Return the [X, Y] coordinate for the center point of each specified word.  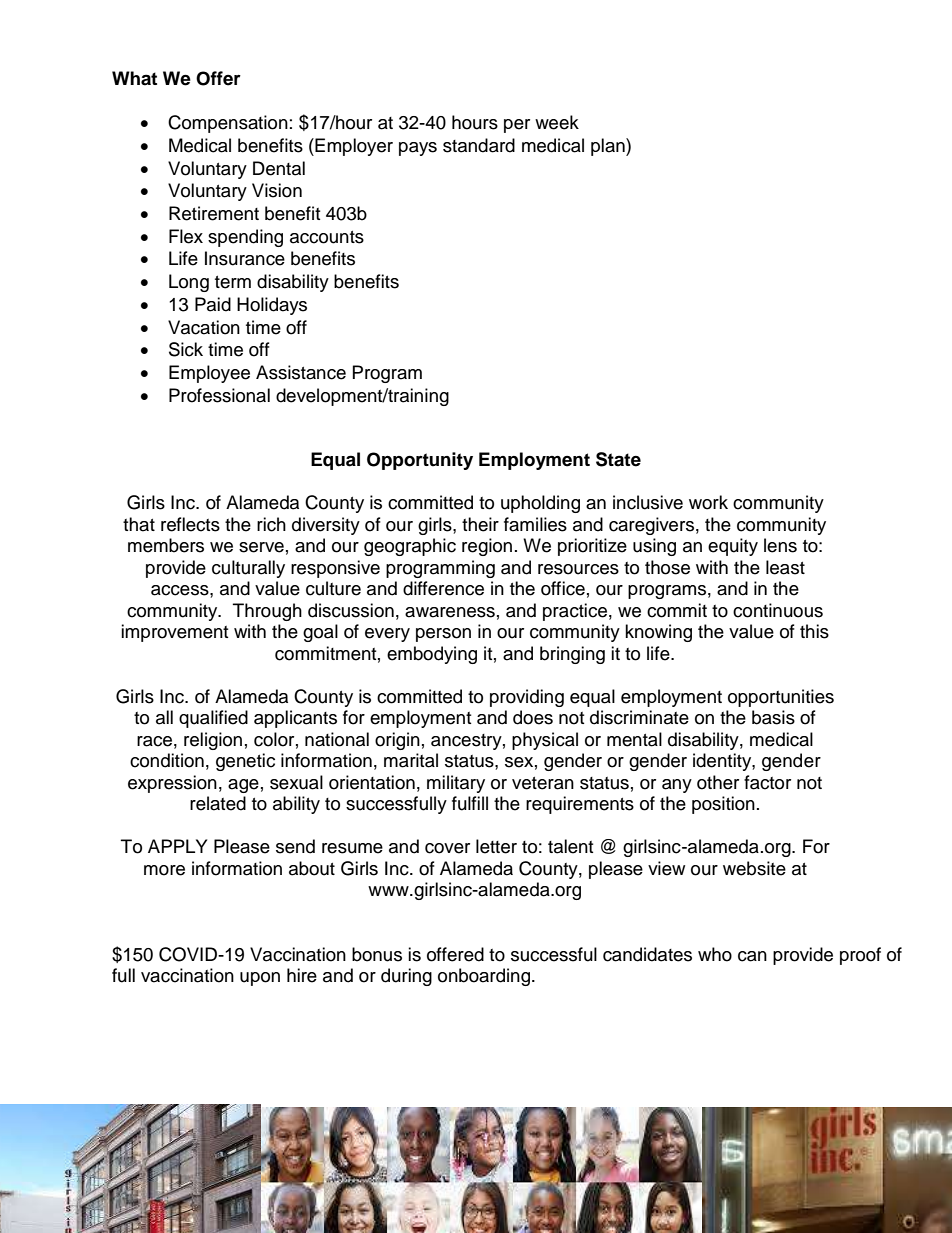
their [480, 524]
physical [545, 741]
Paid [213, 304]
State [618, 459]
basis [773, 717]
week [557, 122]
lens [780, 545]
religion [213, 741]
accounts [327, 237]
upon [260, 979]
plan [609, 147]
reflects [190, 524]
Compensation [228, 124]
